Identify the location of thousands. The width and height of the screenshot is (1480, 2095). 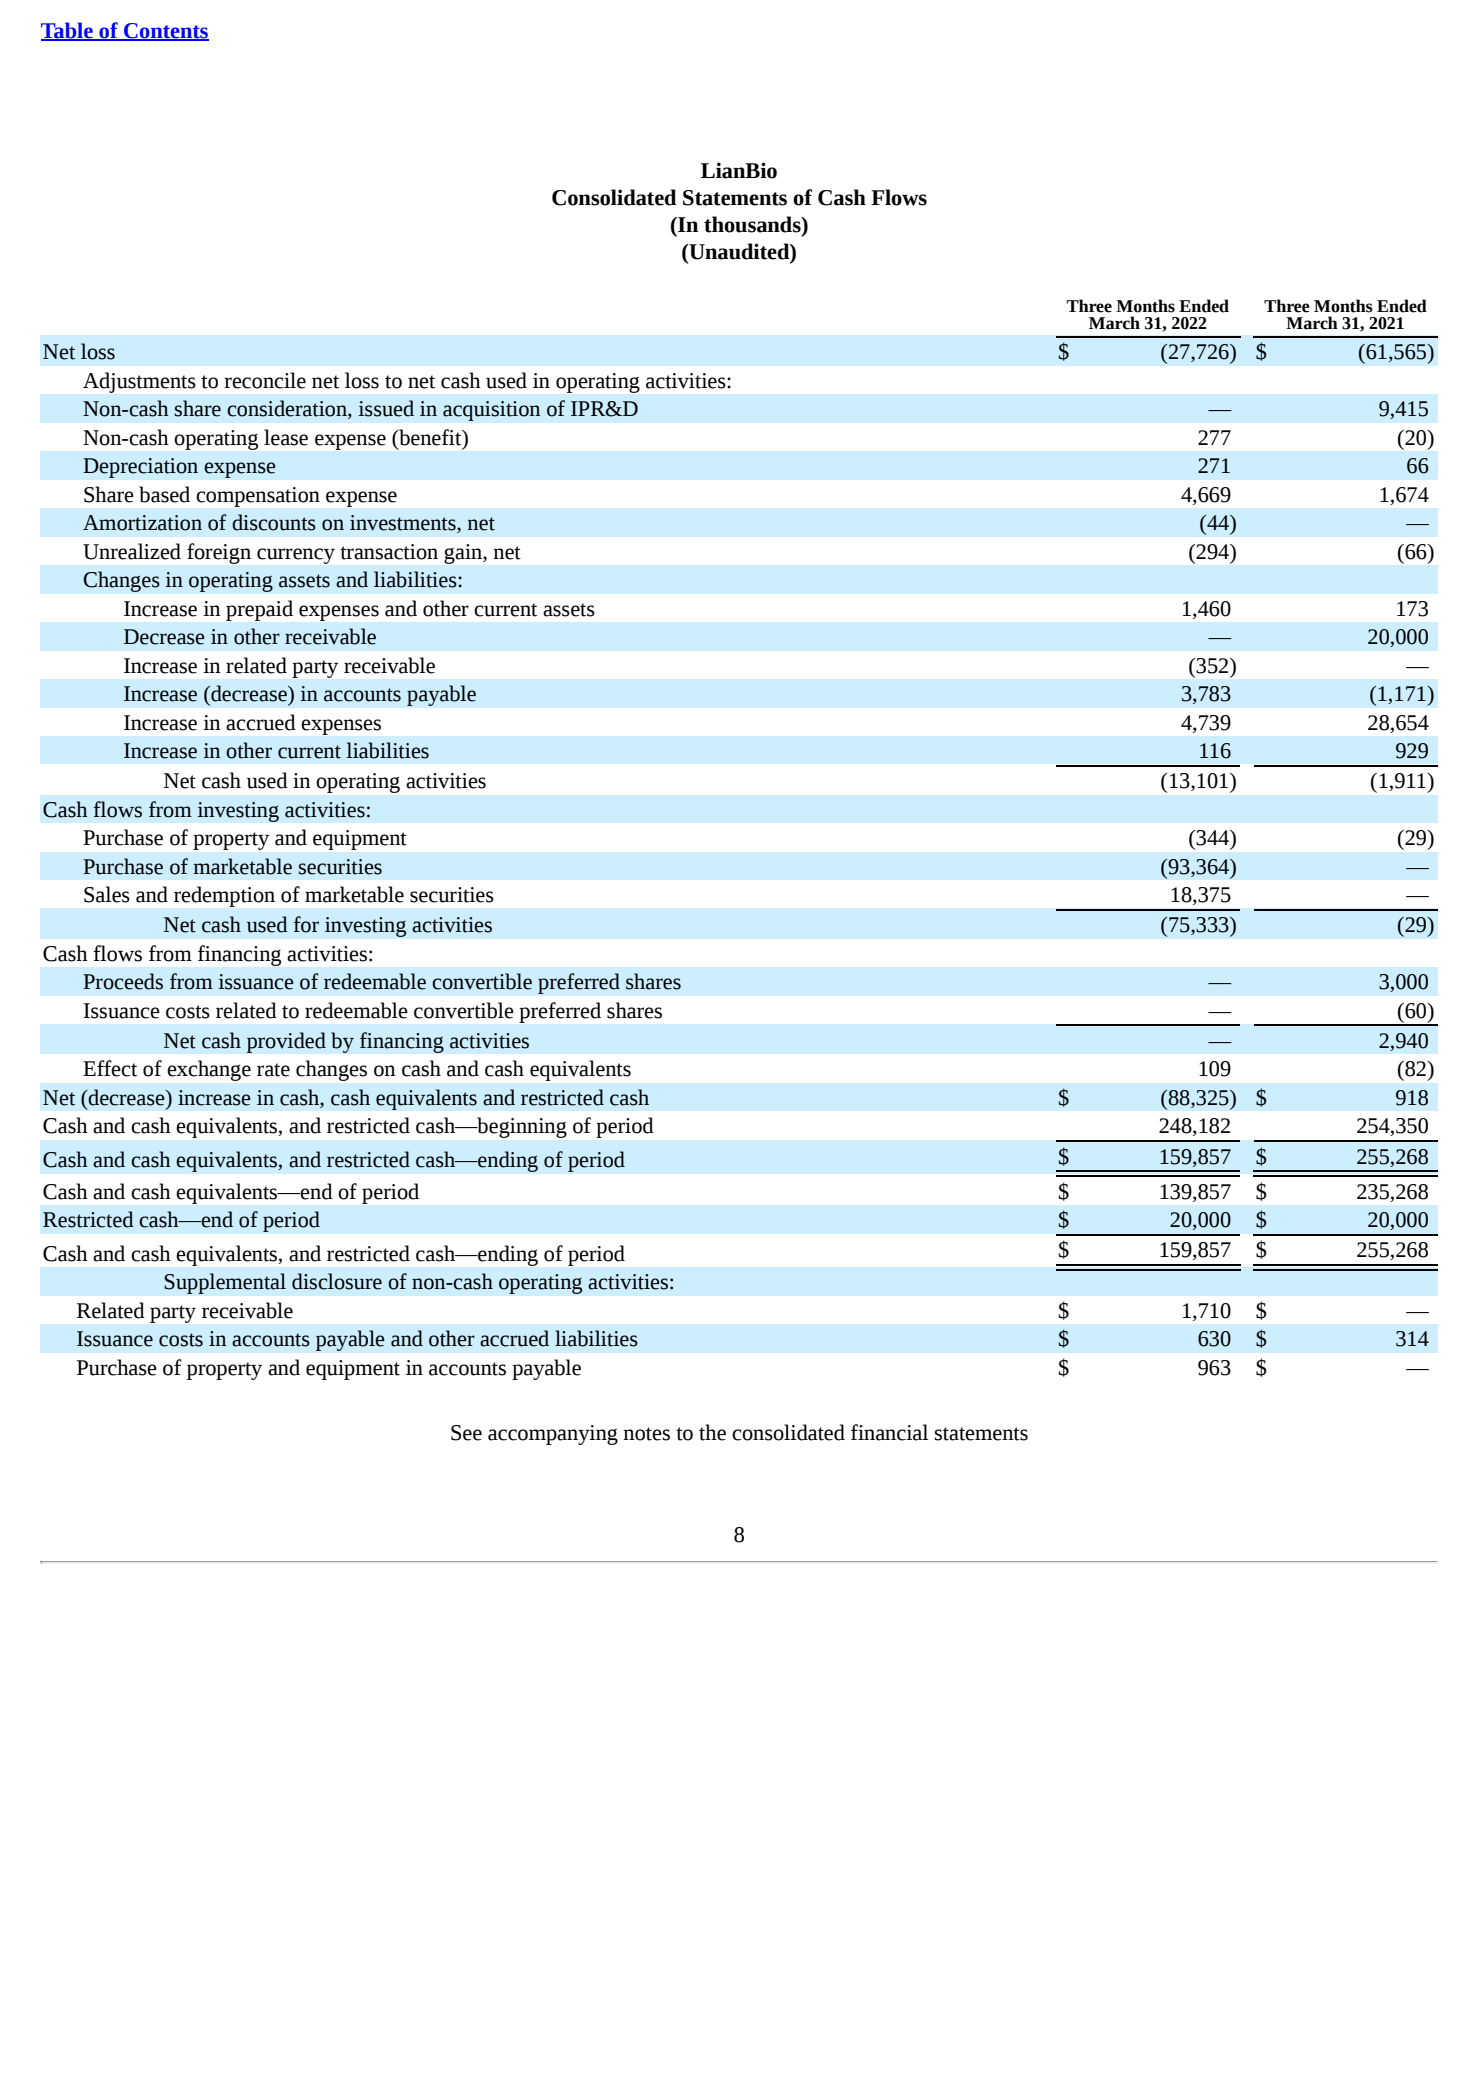
(753, 225).
